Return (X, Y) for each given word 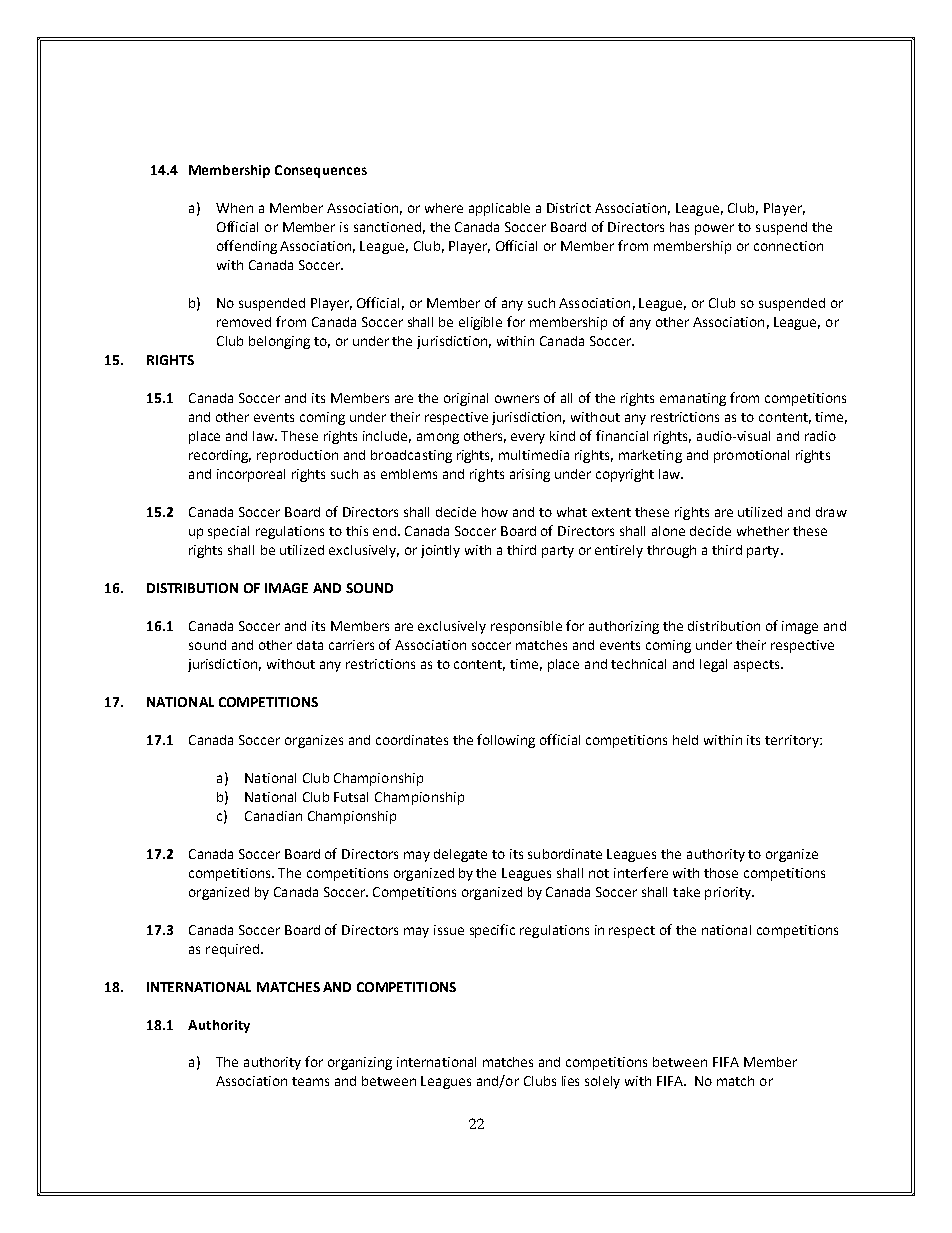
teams (310, 1081)
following (506, 741)
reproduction (297, 456)
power (714, 229)
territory (793, 741)
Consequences (321, 171)
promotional (751, 456)
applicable (499, 209)
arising (530, 475)
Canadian (273, 816)
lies (570, 1081)
